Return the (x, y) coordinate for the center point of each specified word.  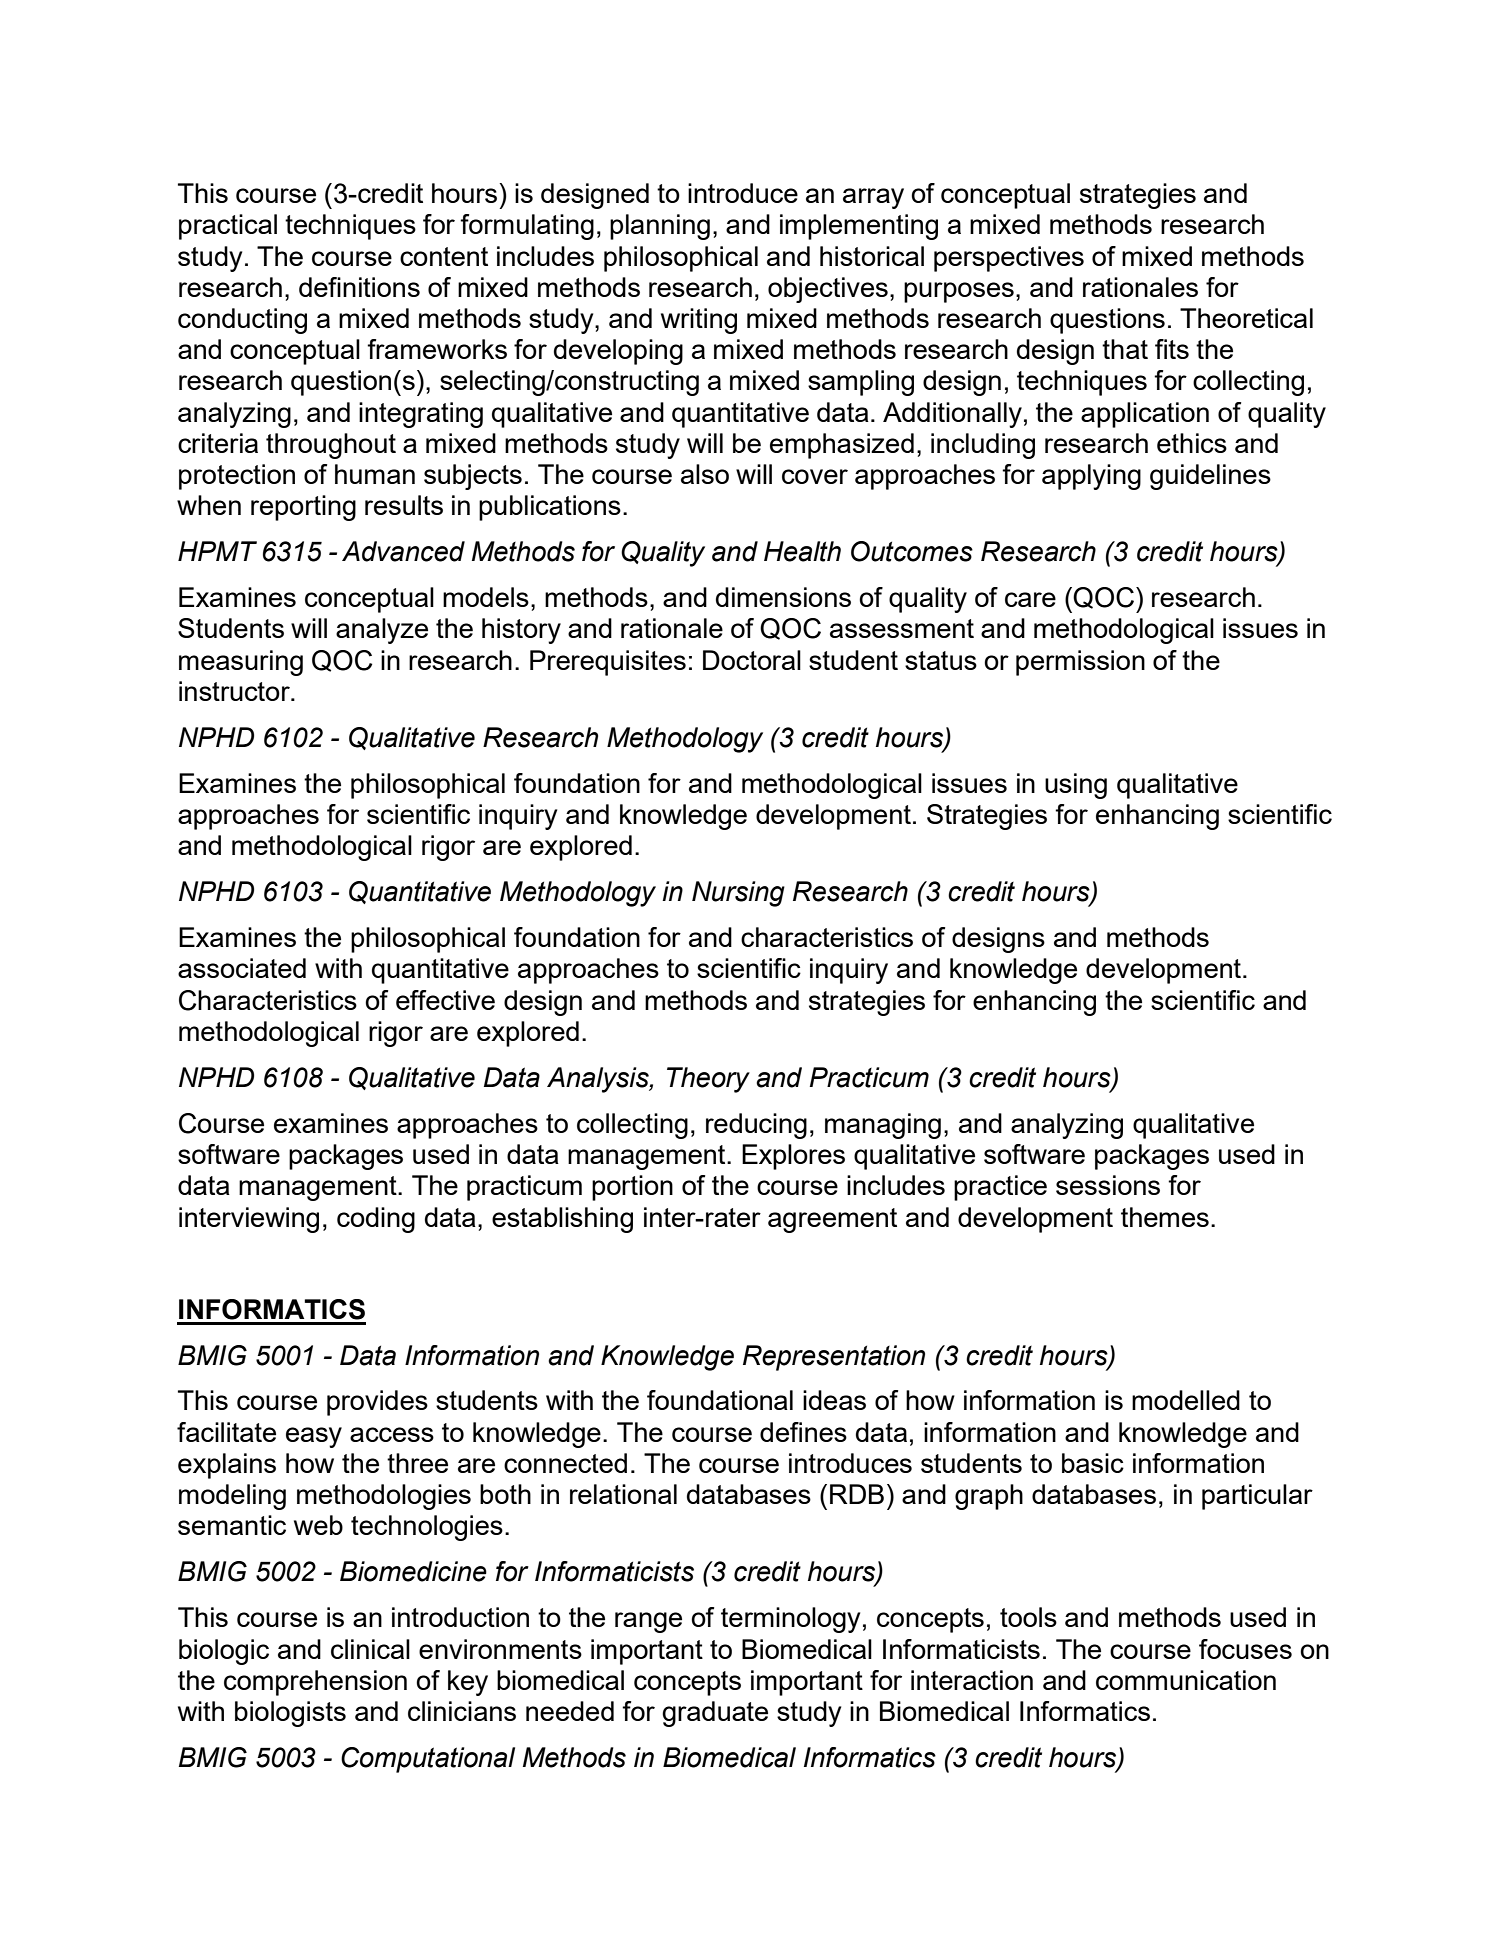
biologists (290, 1714)
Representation (834, 1358)
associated (242, 968)
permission (1080, 663)
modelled (1186, 1400)
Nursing (738, 894)
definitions (359, 287)
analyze (382, 631)
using (1076, 786)
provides (377, 1403)
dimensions (783, 597)
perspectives (1009, 259)
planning (660, 227)
